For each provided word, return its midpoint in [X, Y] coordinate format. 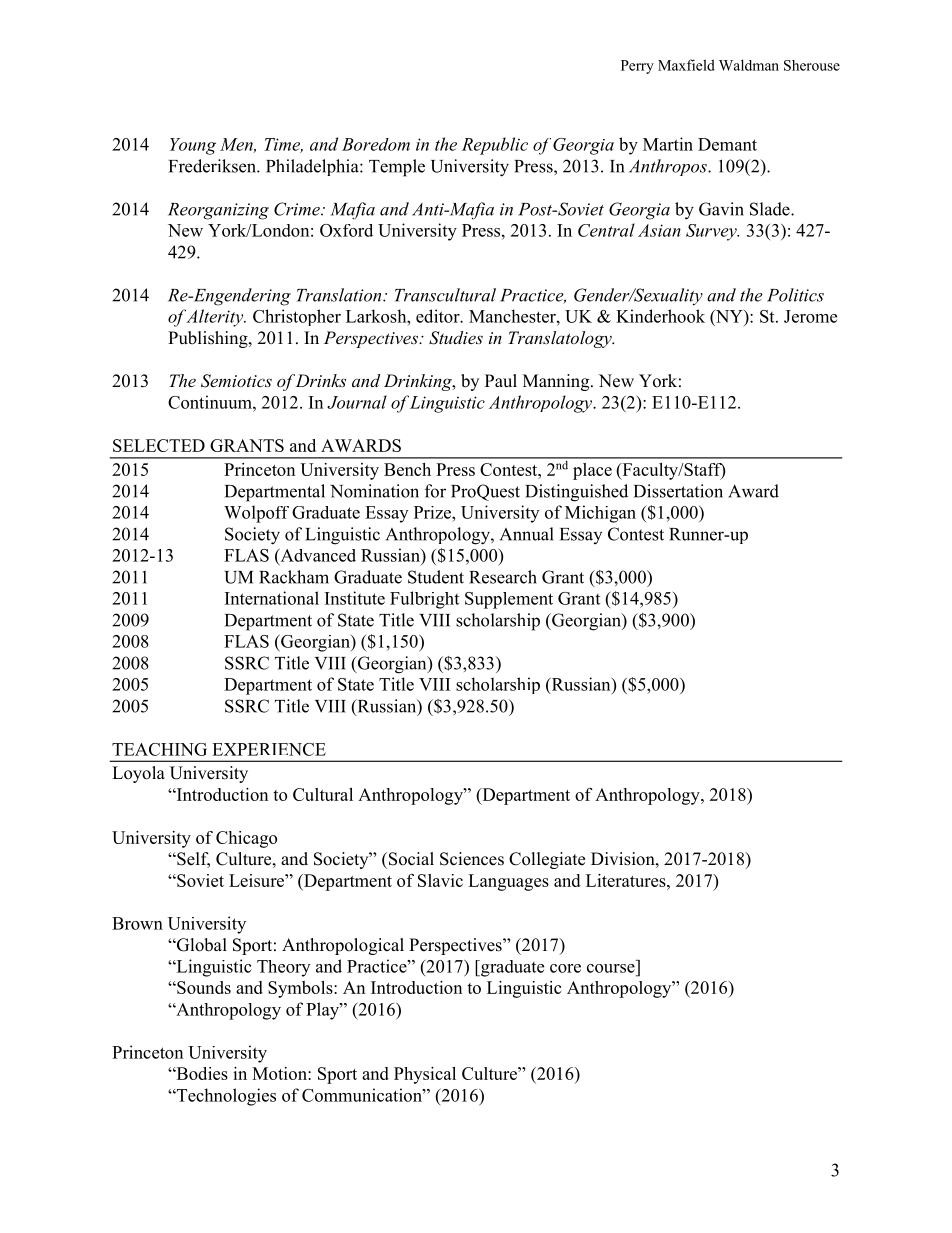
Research [503, 577]
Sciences [472, 859]
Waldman [749, 65]
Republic [495, 146]
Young [193, 146]
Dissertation [678, 491]
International [272, 598]
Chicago [246, 839]
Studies [456, 338]
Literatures [627, 880]
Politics [795, 295]
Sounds [203, 987]
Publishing [209, 339]
